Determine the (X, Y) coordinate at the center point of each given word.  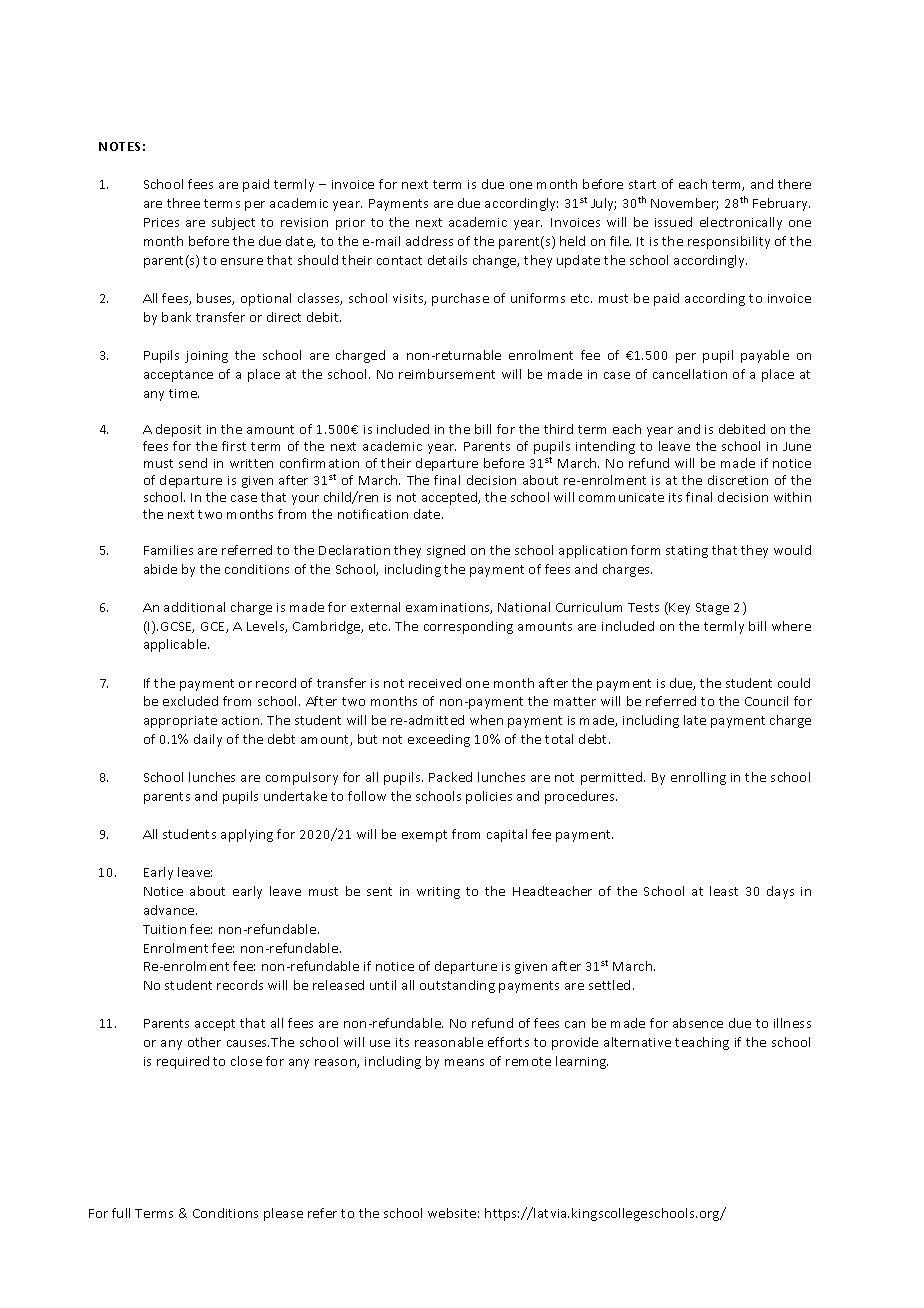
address (429, 241)
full (121, 1213)
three (183, 203)
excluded (190, 701)
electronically (741, 223)
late (695, 720)
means (464, 1062)
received (435, 683)
